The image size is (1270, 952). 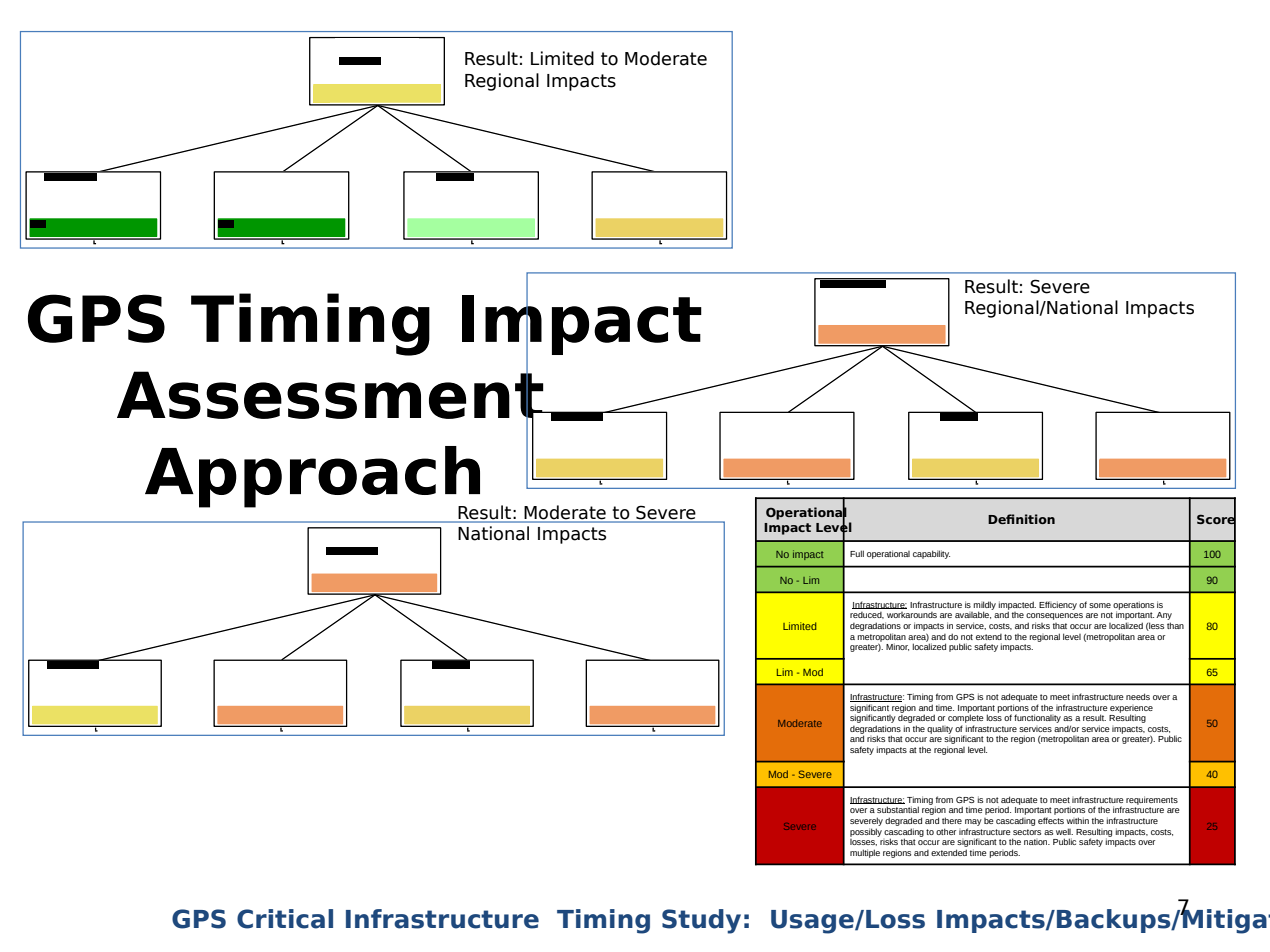 What do you see at coordinates (285, 919) in the screenshot?
I see `Critical` at bounding box center [285, 919].
